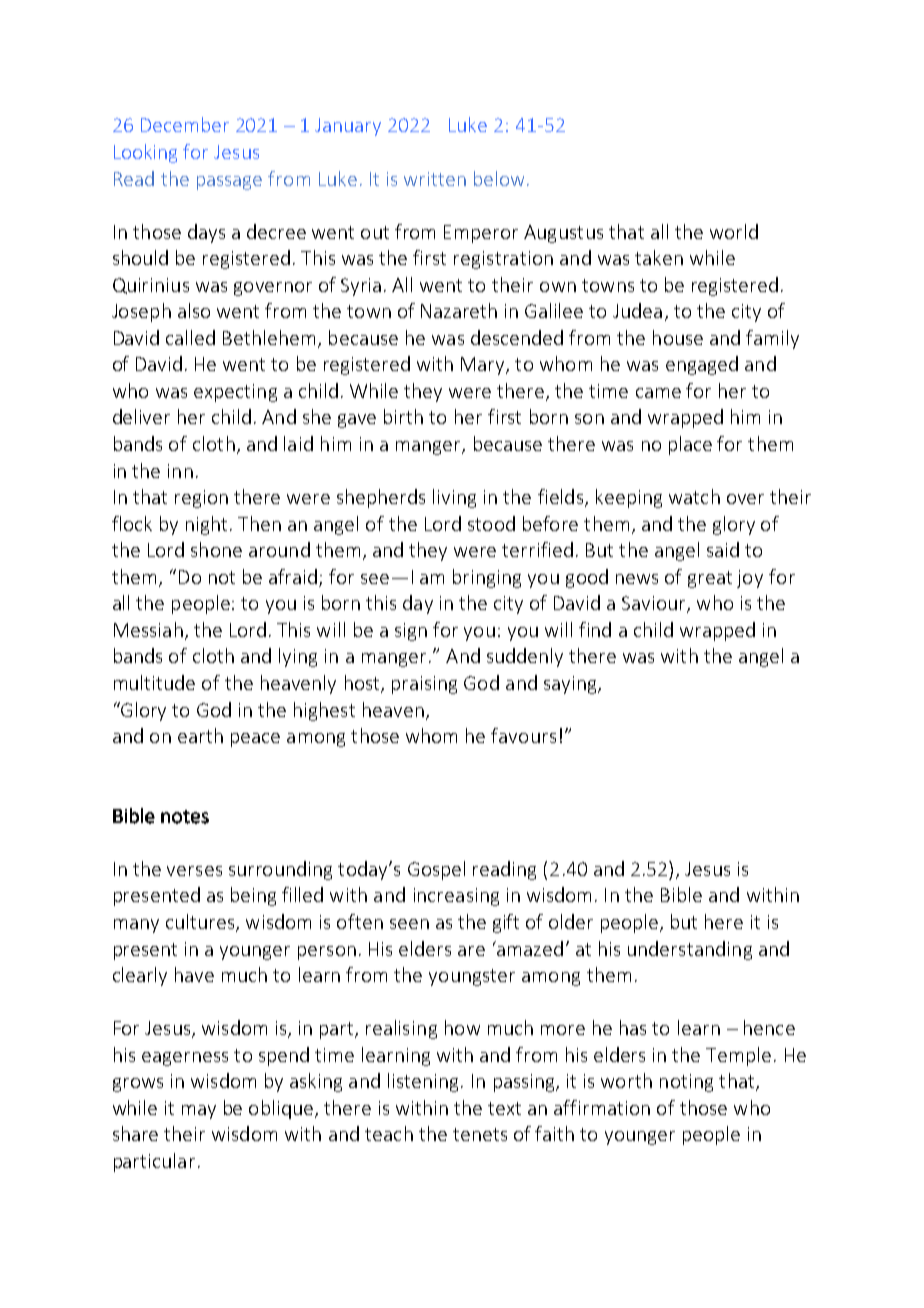 This screenshot has width=924, height=1308. Describe the element at coordinates (734, 231) in the screenshot. I see `world` at that location.
